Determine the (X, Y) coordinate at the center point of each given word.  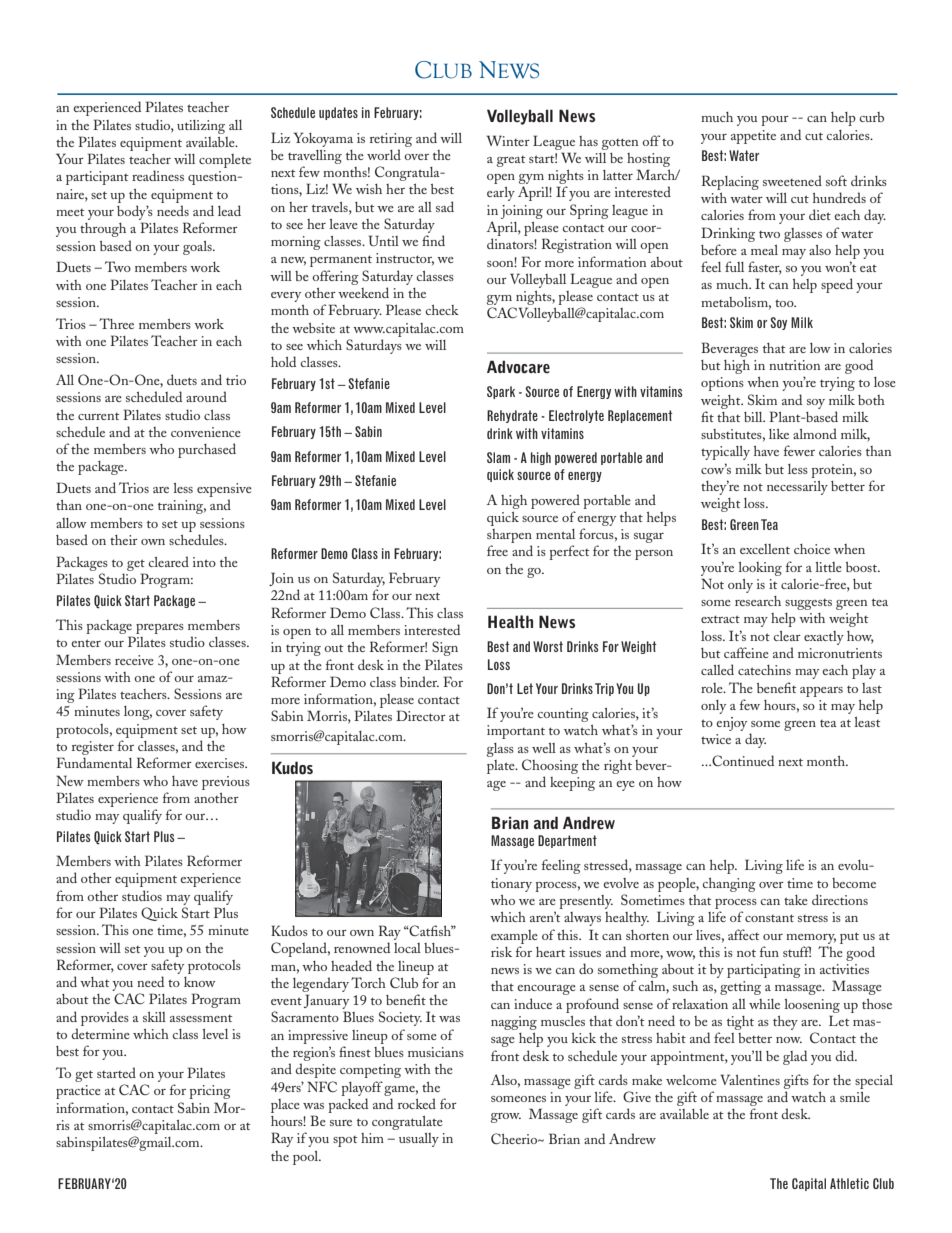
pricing (210, 1092)
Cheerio (515, 1138)
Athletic (849, 1183)
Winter (508, 140)
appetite (753, 137)
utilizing (201, 127)
